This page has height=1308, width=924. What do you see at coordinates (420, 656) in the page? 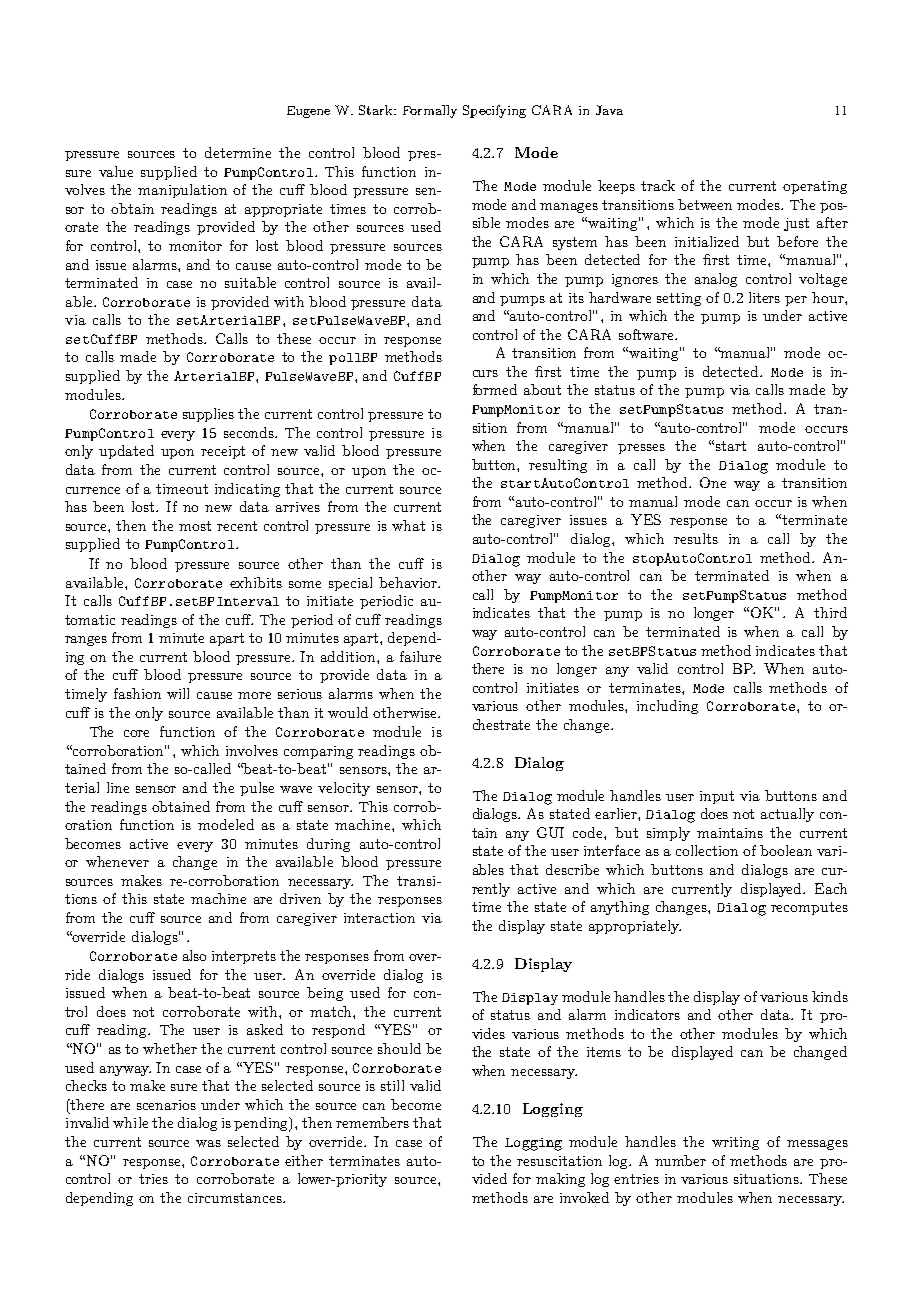
I see `failure` at bounding box center [420, 656].
